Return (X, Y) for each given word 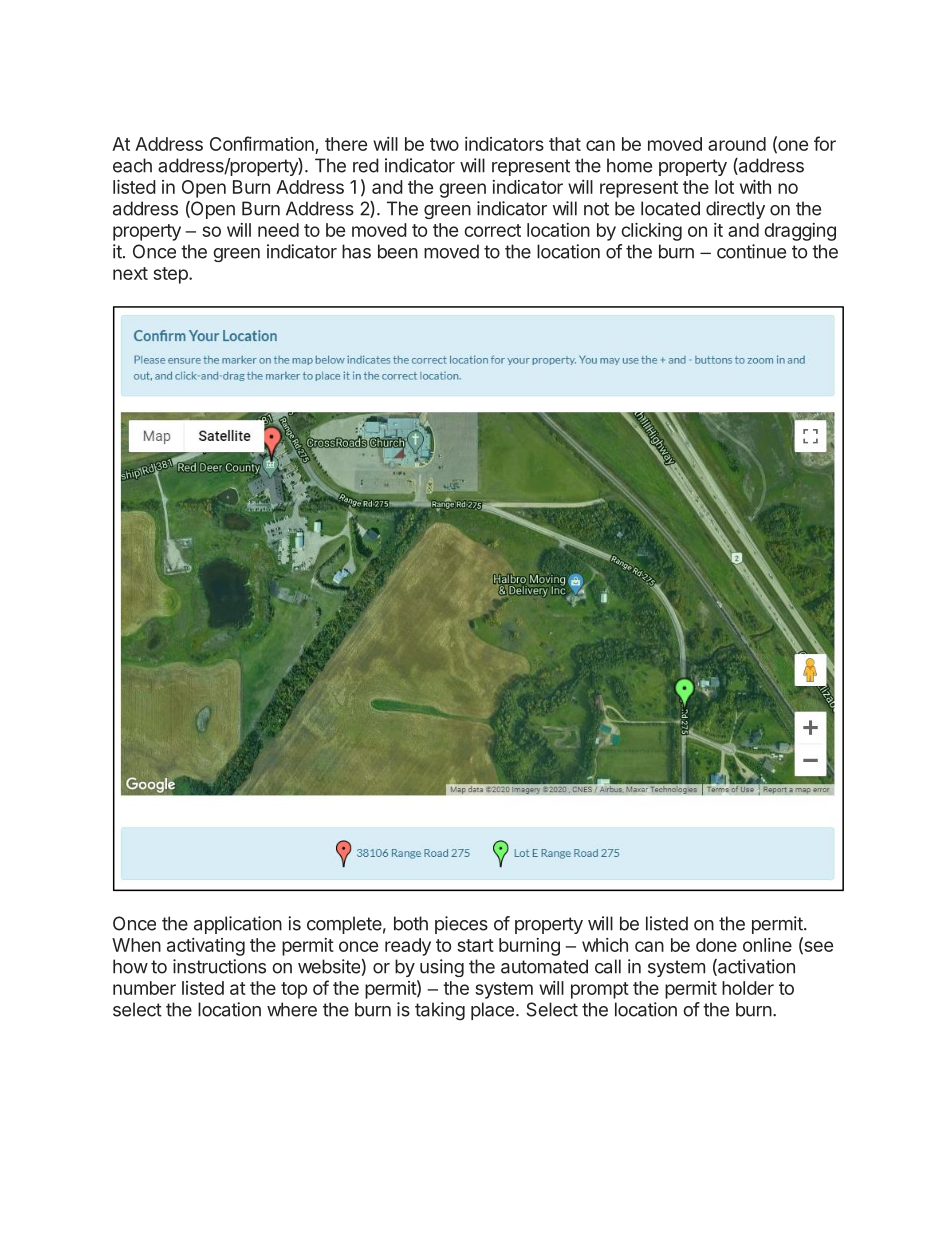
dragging (800, 232)
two (444, 144)
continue (751, 251)
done (716, 945)
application (238, 925)
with (755, 187)
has (356, 251)
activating (206, 947)
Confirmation (263, 145)
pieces (461, 925)
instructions (219, 966)
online (767, 945)
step (171, 275)
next (130, 273)
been (398, 251)
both (411, 923)
